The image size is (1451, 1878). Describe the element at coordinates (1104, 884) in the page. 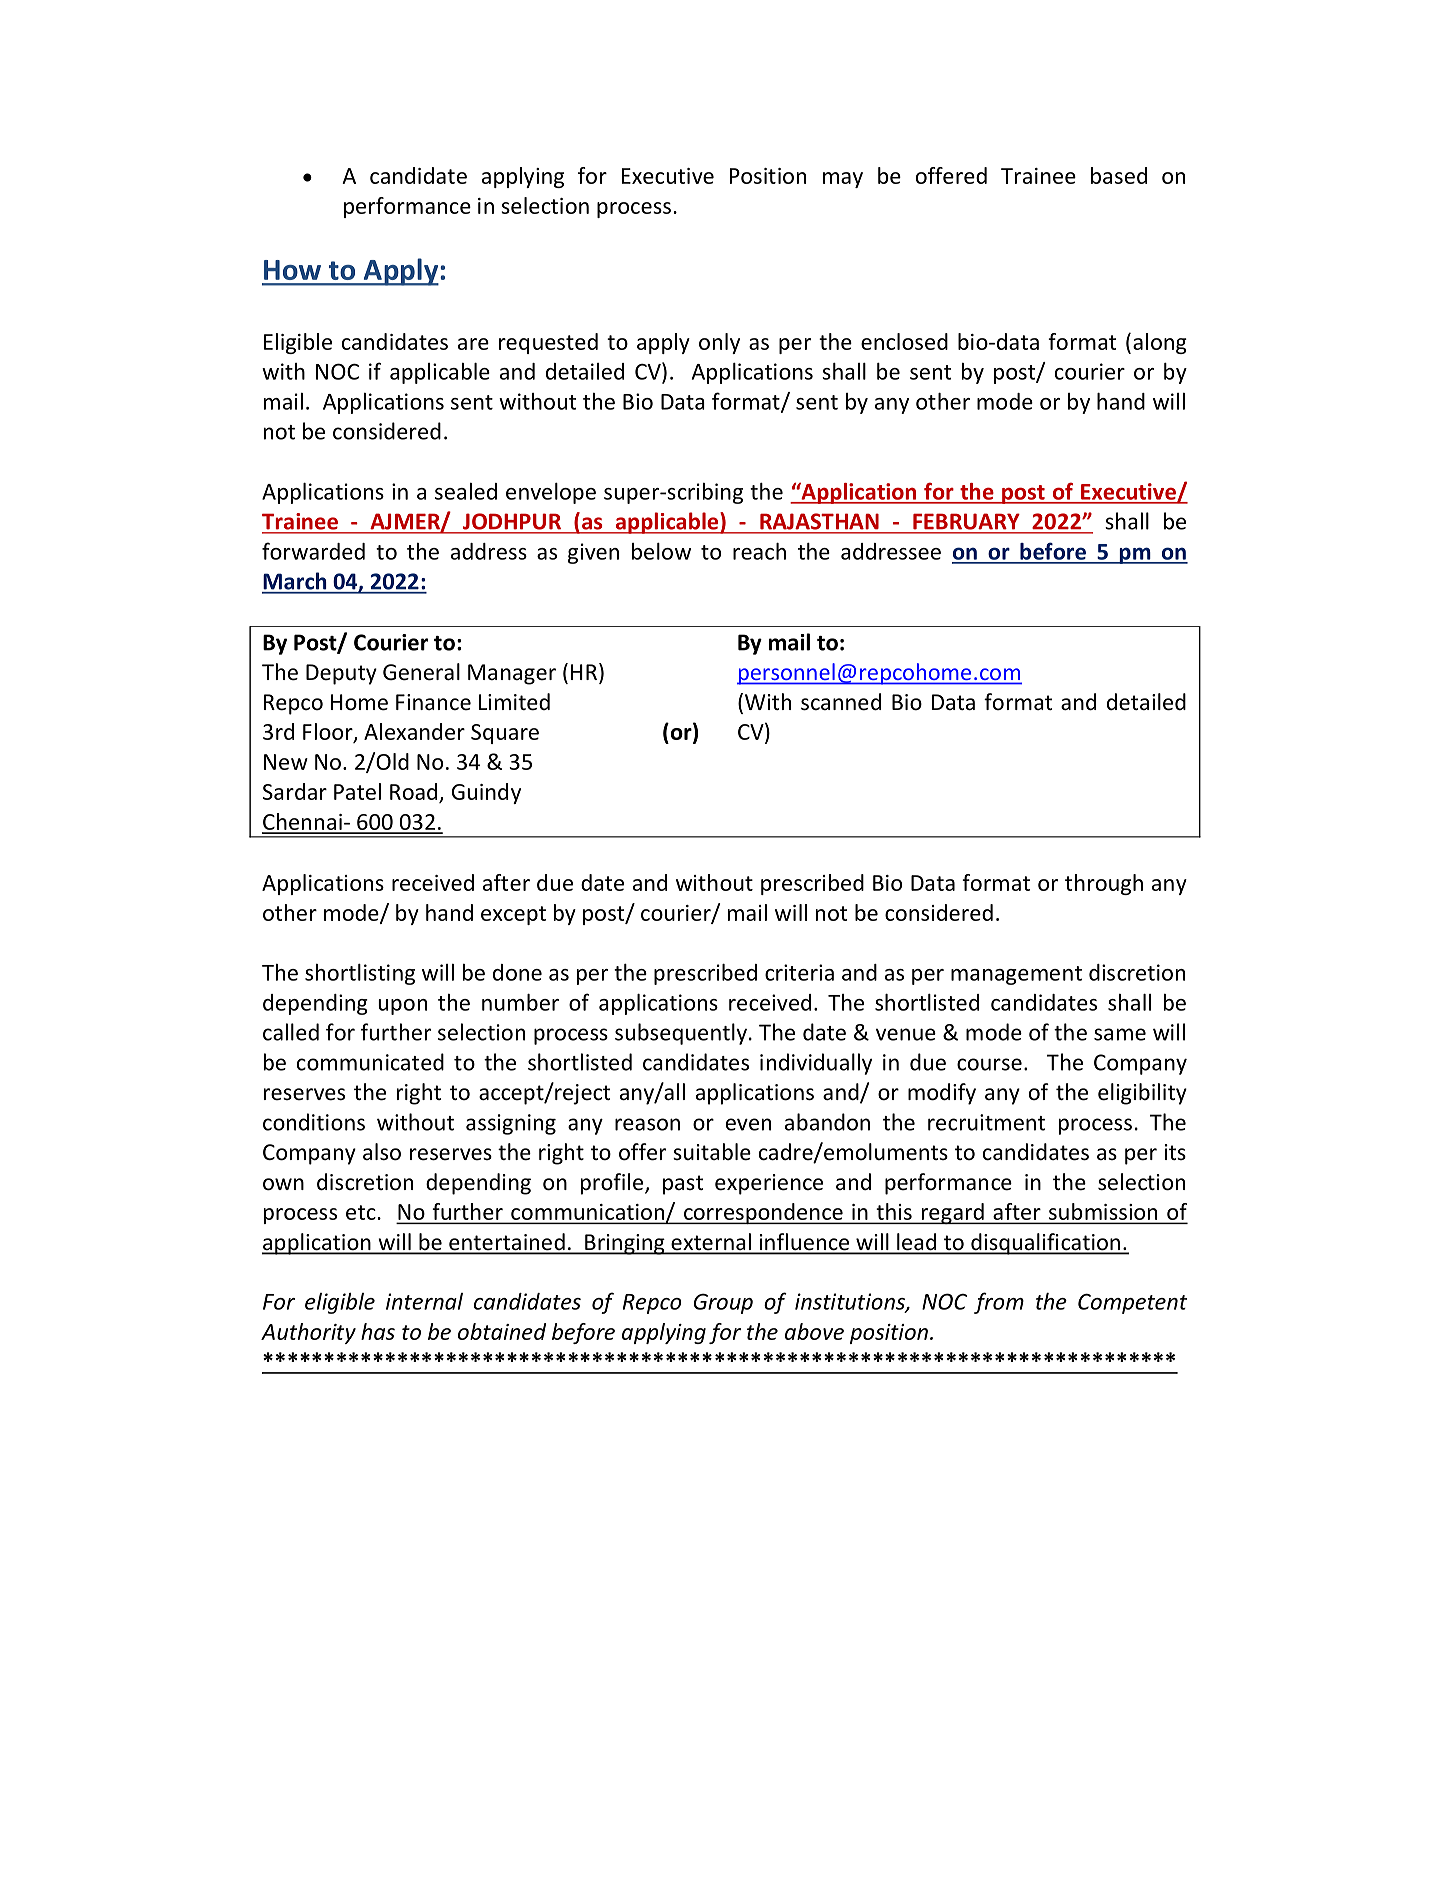

I see `through` at that location.
